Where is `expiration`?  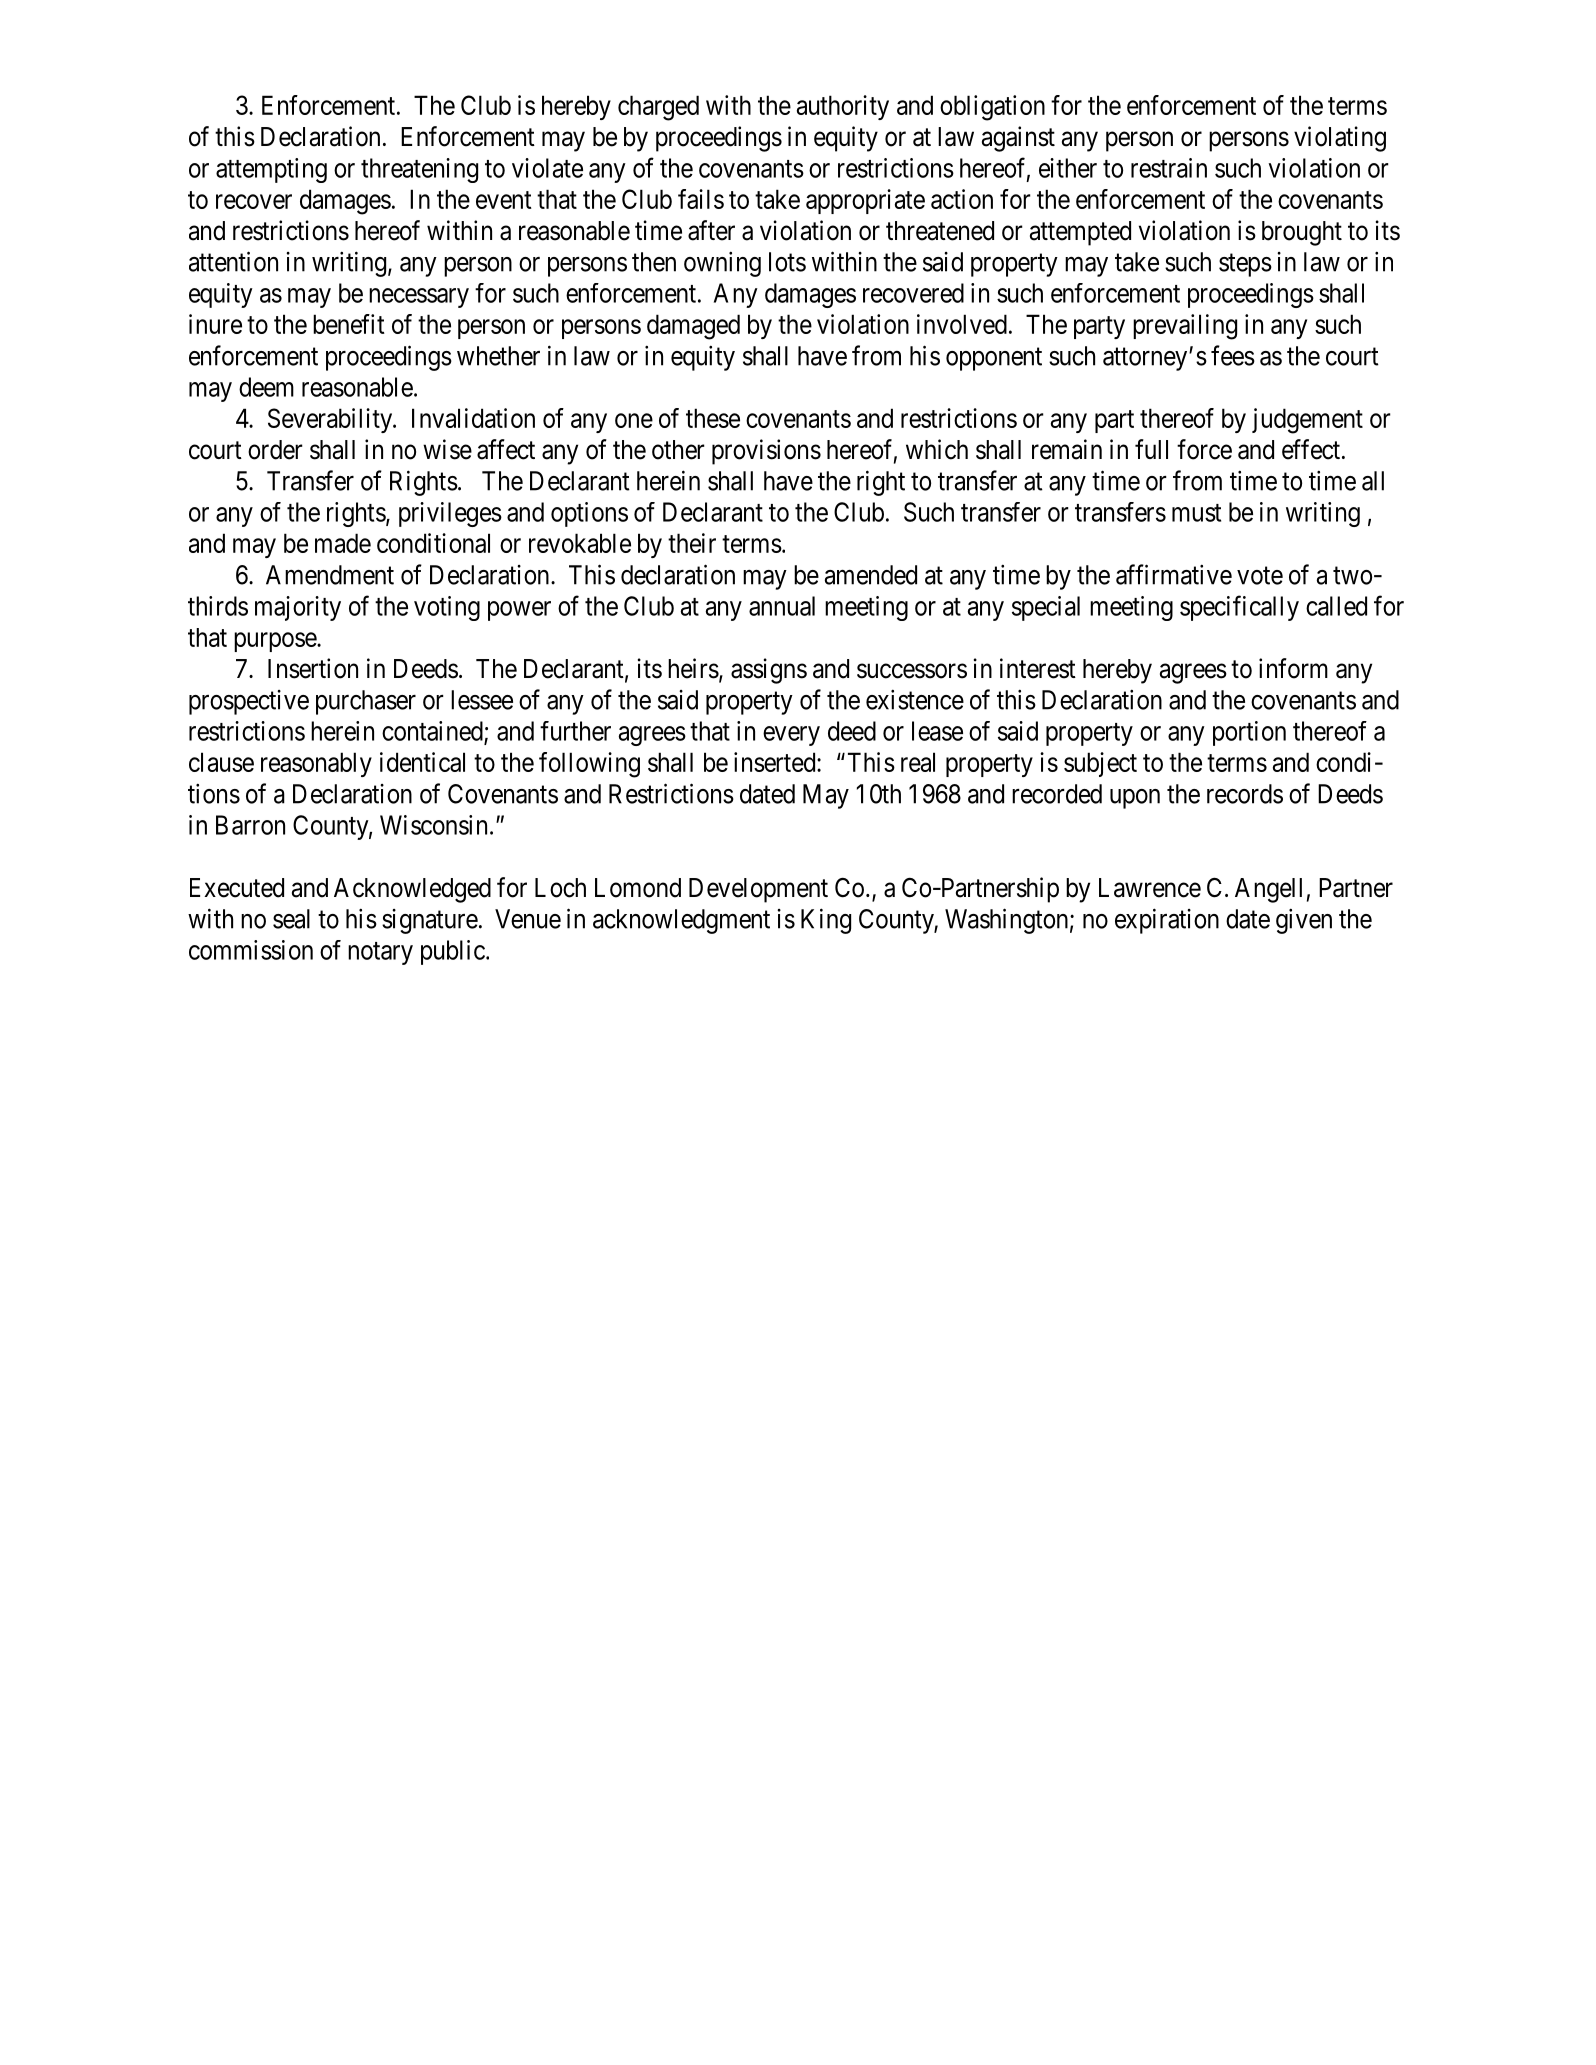
expiration is located at coordinates (1167, 921).
